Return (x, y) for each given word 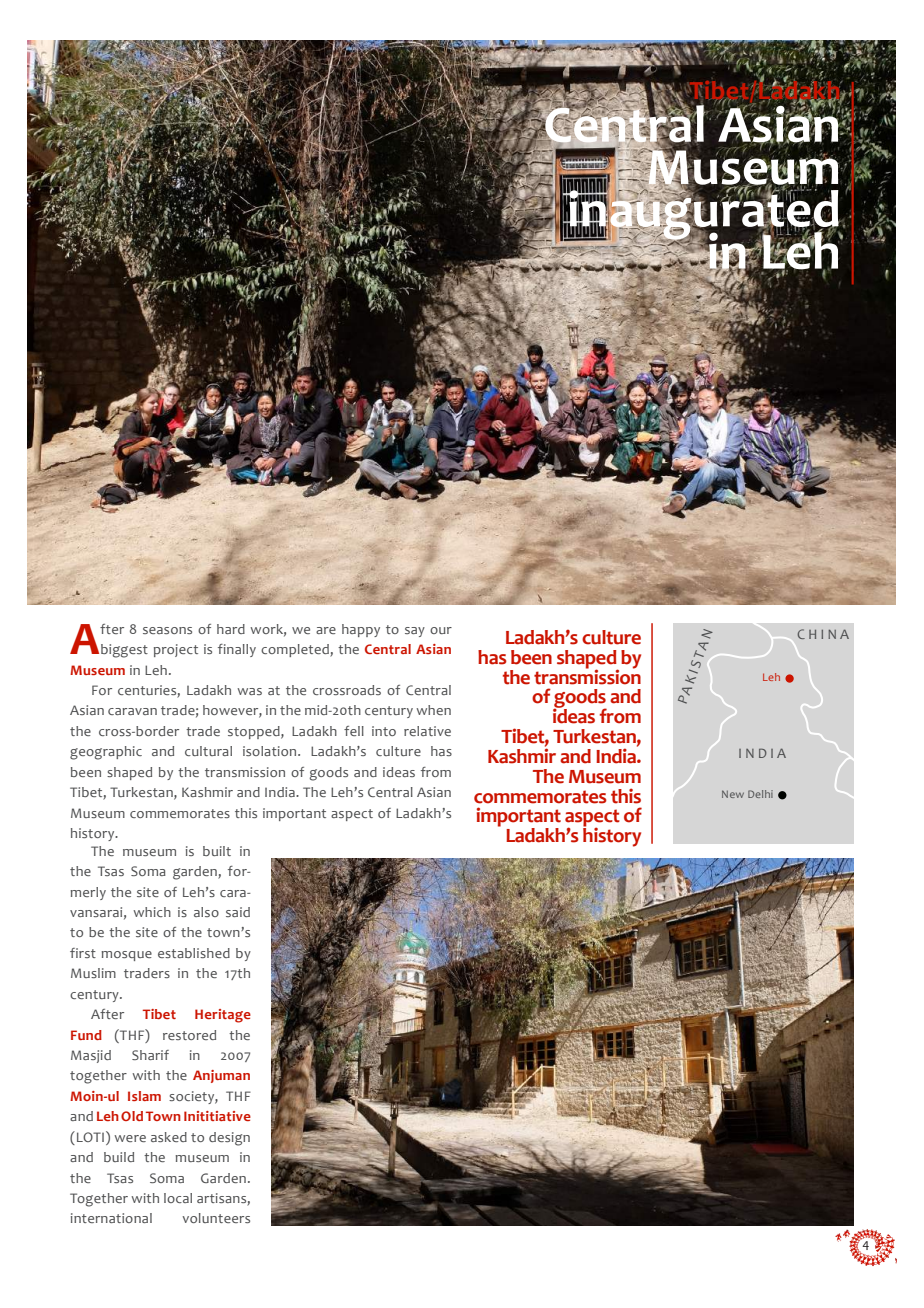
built (217, 851)
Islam (144, 1096)
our (441, 630)
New (733, 794)
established (194, 953)
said (238, 912)
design (229, 1139)
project (176, 650)
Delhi (760, 794)
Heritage (223, 1016)
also (206, 912)
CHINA (823, 634)
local (178, 1198)
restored (189, 1035)
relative (427, 731)
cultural (208, 751)
